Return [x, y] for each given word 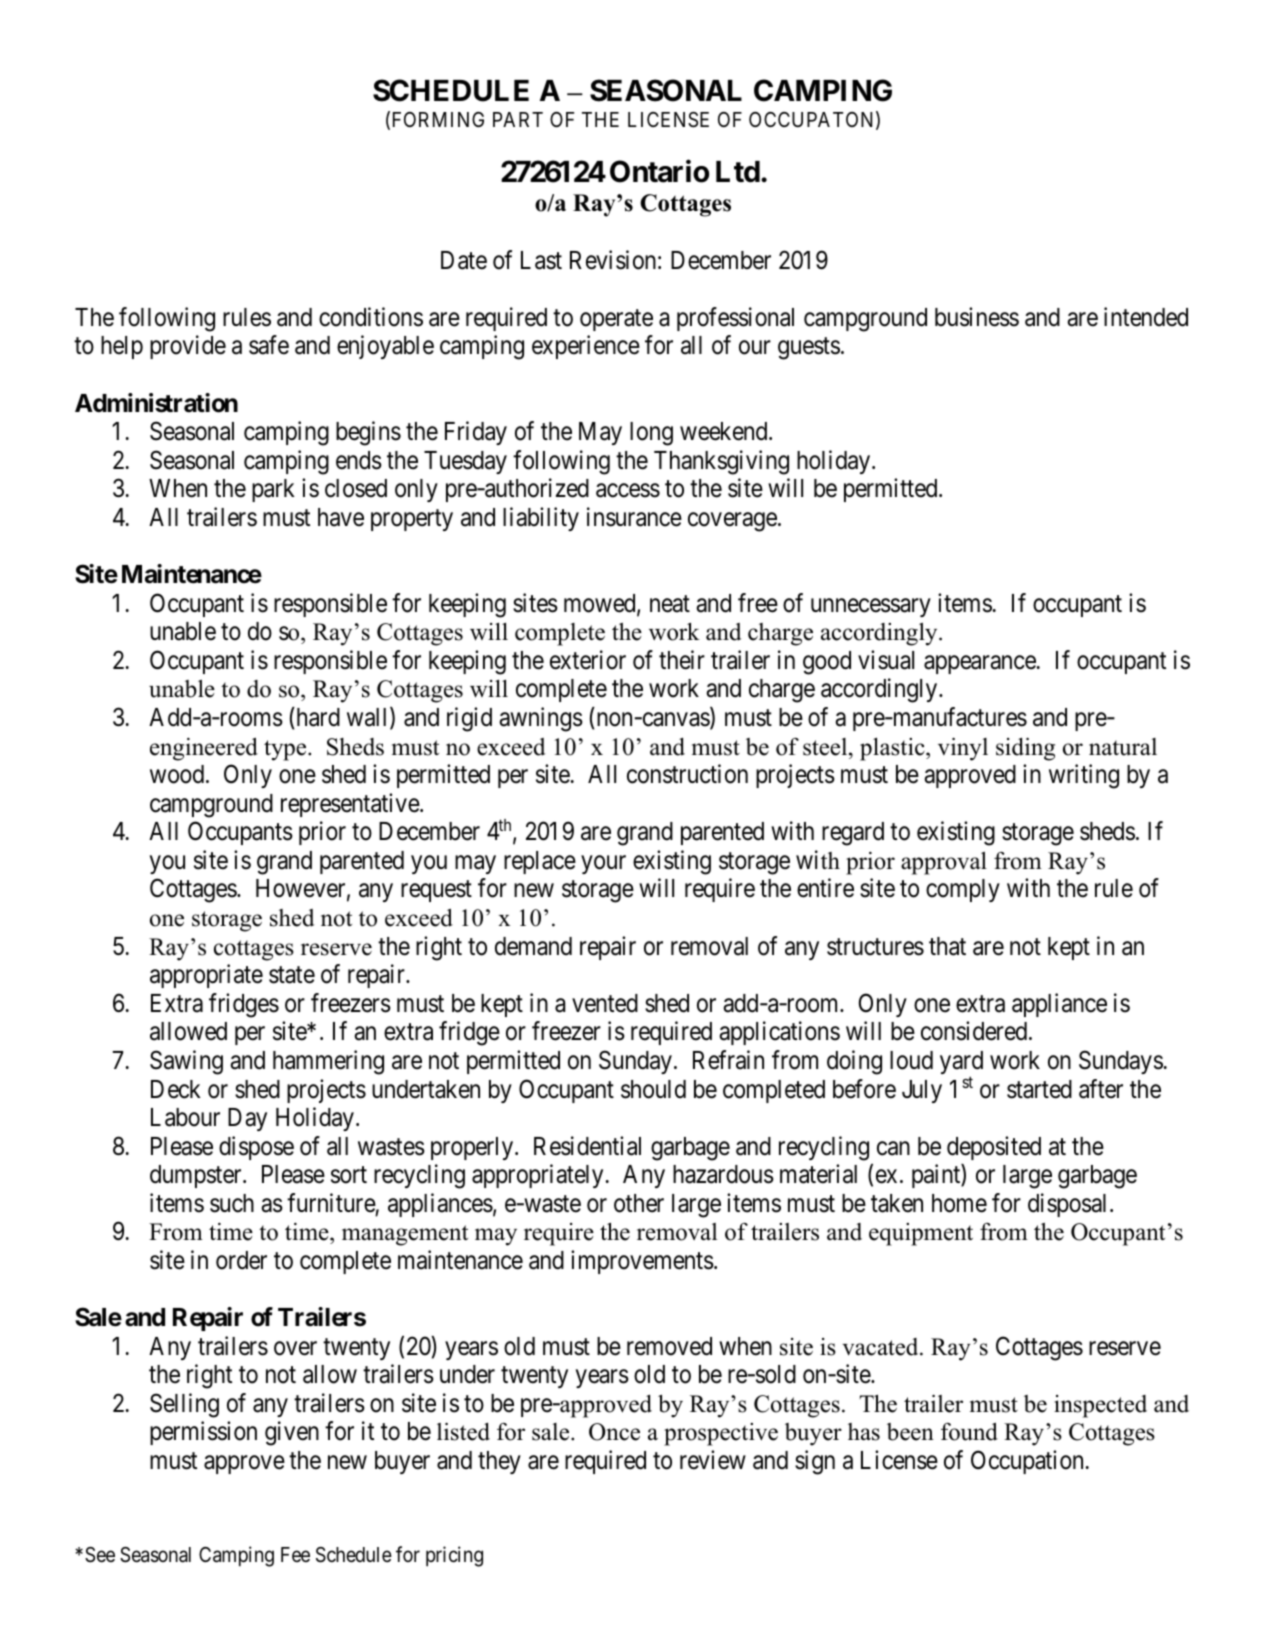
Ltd [738, 172]
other [639, 1203]
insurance [634, 517]
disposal [1069, 1205]
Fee [295, 1554]
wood [178, 774]
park [273, 490]
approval [944, 863]
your [603, 864]
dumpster [197, 1176]
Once [614, 1432]
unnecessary [871, 607]
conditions [371, 317]
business [977, 317]
